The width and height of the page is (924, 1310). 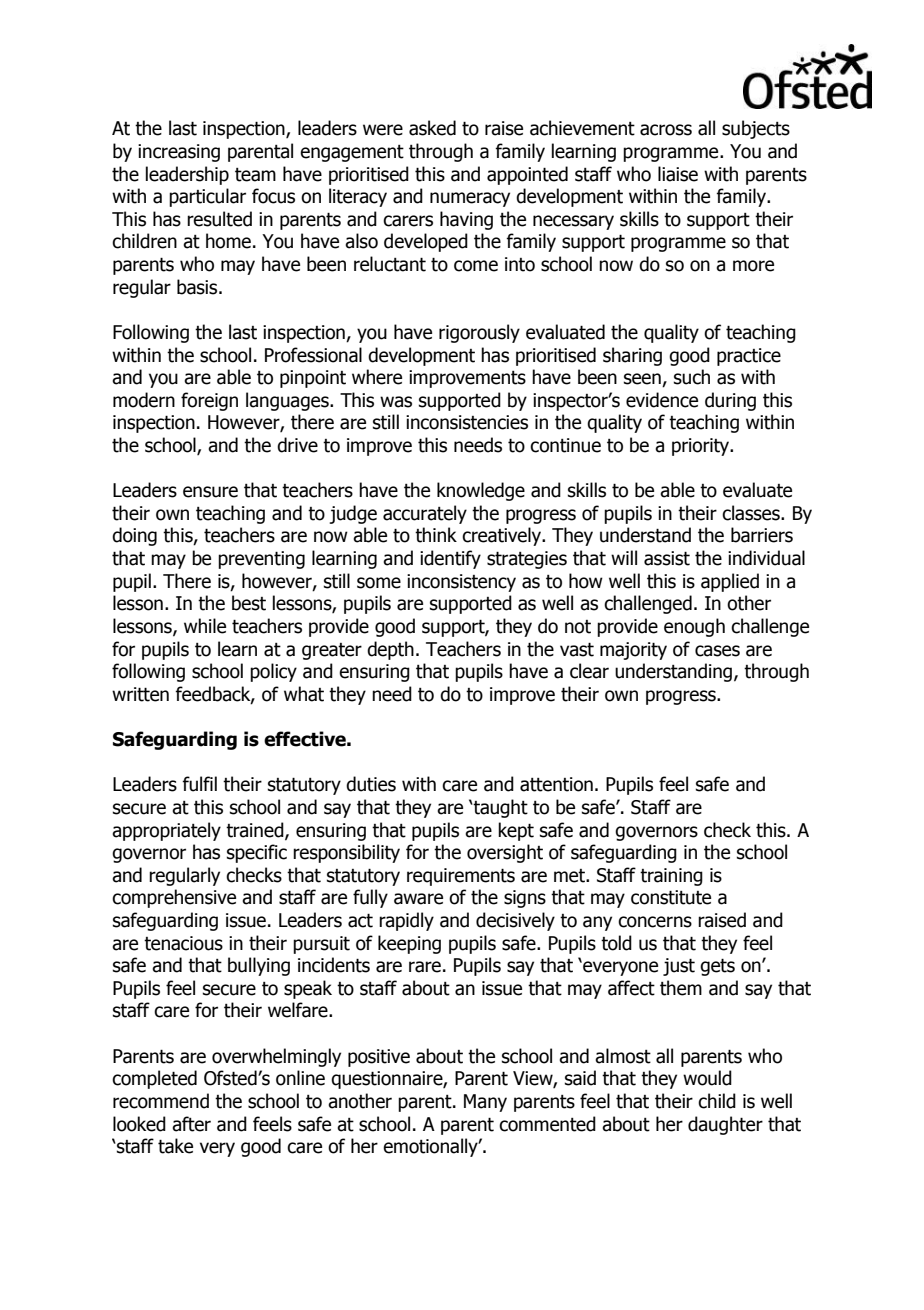 What do you see at coordinates (694, 627) in the page?
I see `enough` at bounding box center [694, 627].
